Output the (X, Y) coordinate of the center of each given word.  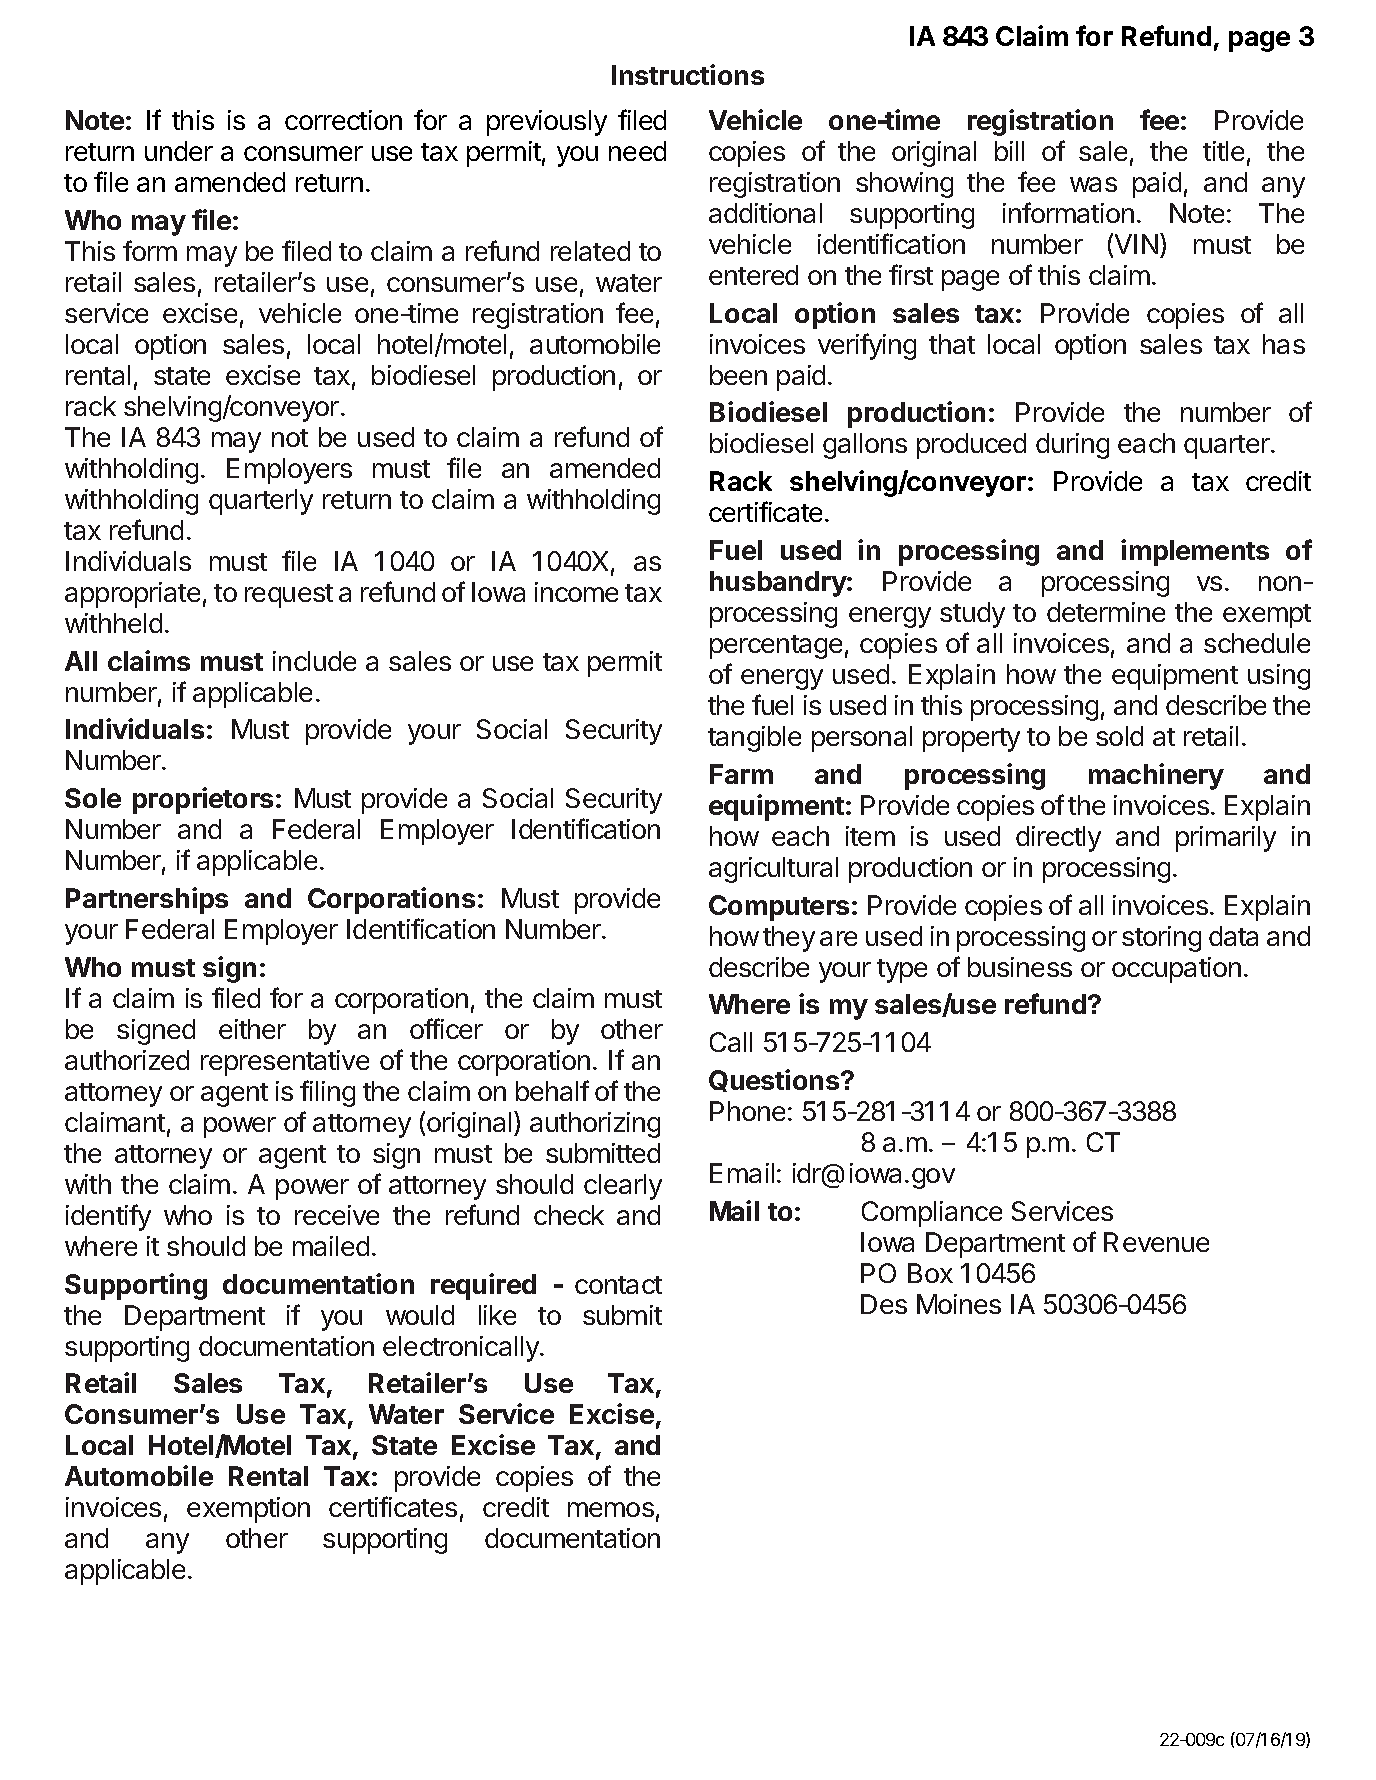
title (1223, 151)
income (576, 592)
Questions (775, 1080)
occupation (1176, 970)
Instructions (688, 74)
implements (1195, 552)
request (289, 596)
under (179, 151)
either (252, 1029)
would (420, 1315)
